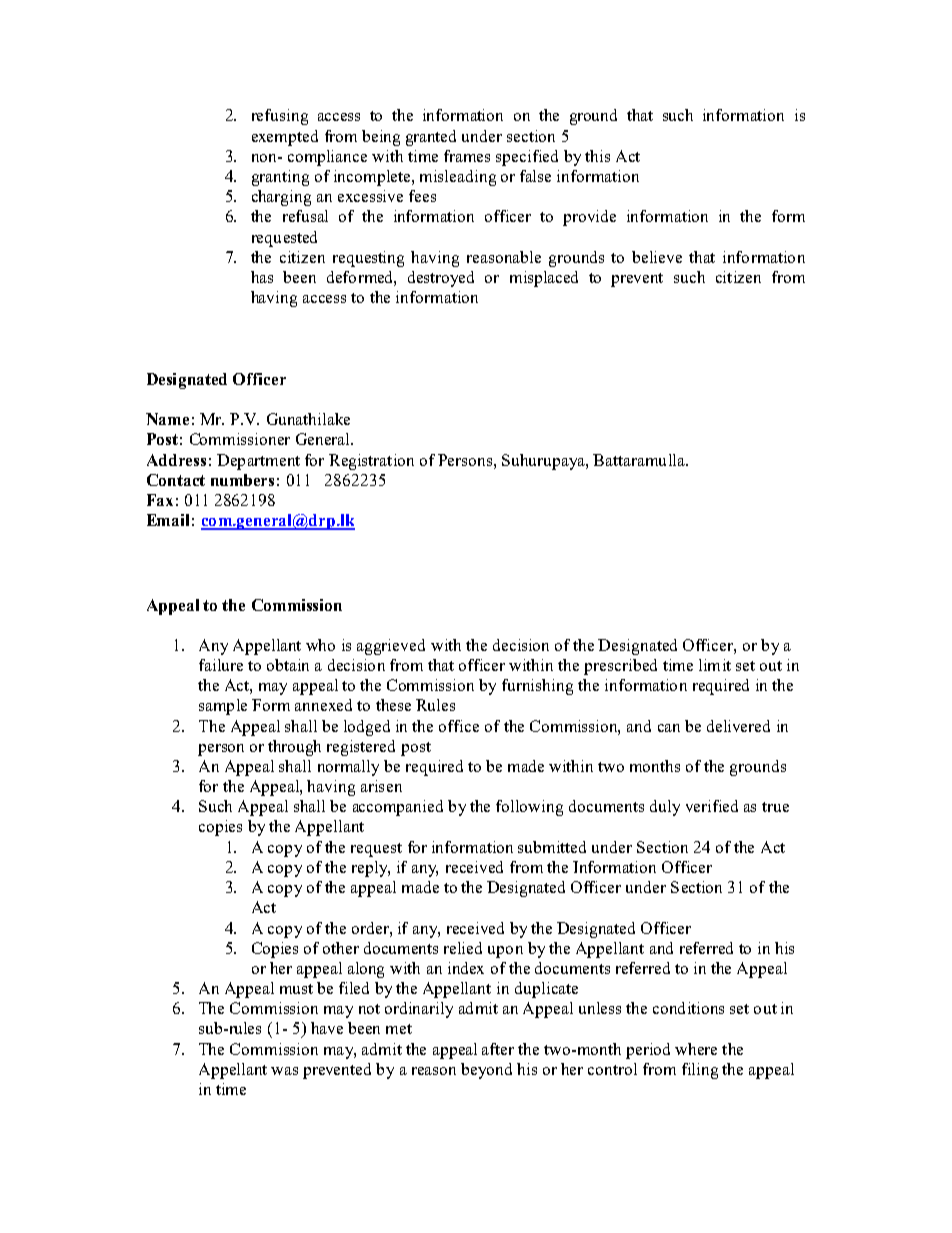  Describe the element at coordinates (258, 462) in the image. I see `Department` at that location.
